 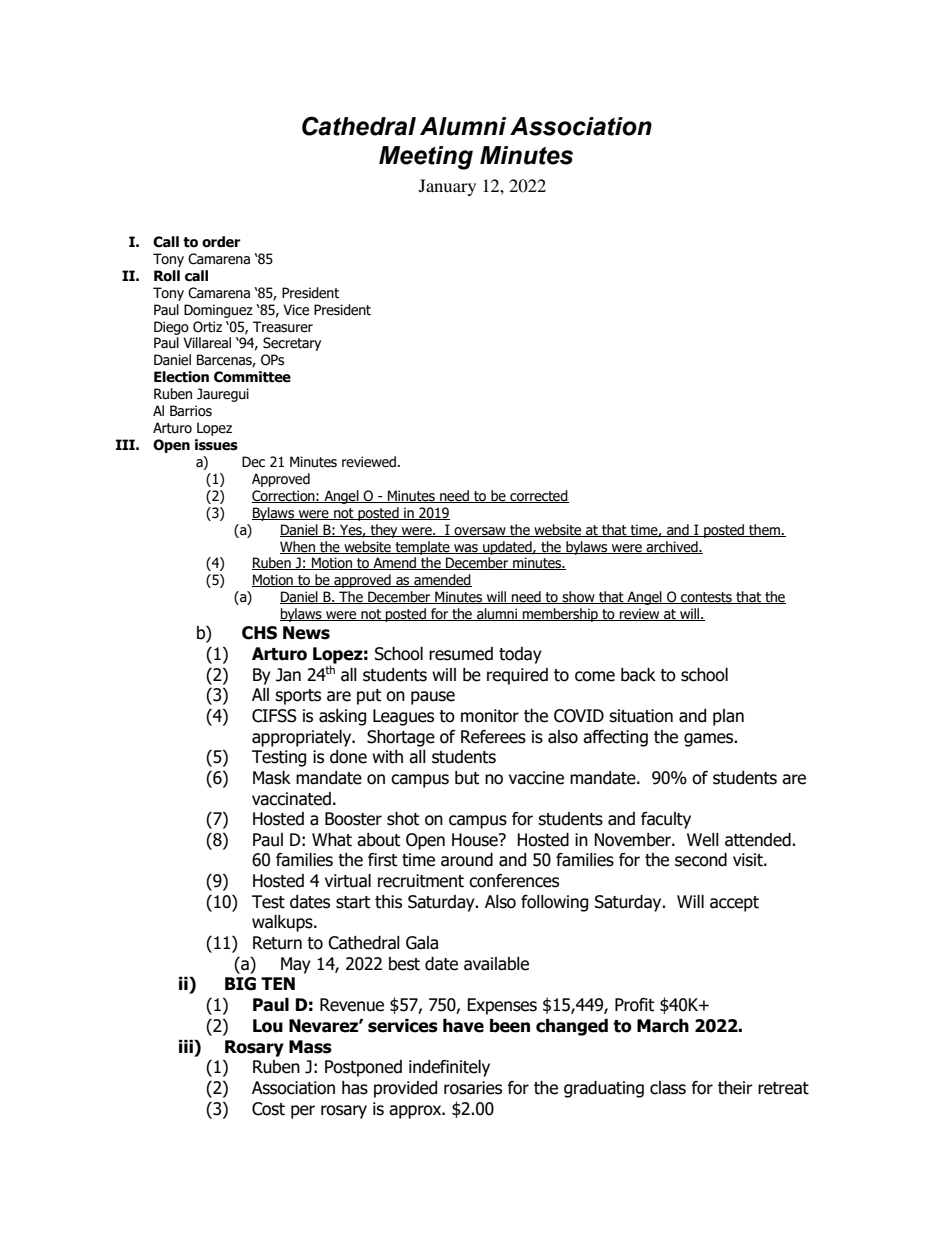 I want to click on corrected, so click(x=538, y=496).
